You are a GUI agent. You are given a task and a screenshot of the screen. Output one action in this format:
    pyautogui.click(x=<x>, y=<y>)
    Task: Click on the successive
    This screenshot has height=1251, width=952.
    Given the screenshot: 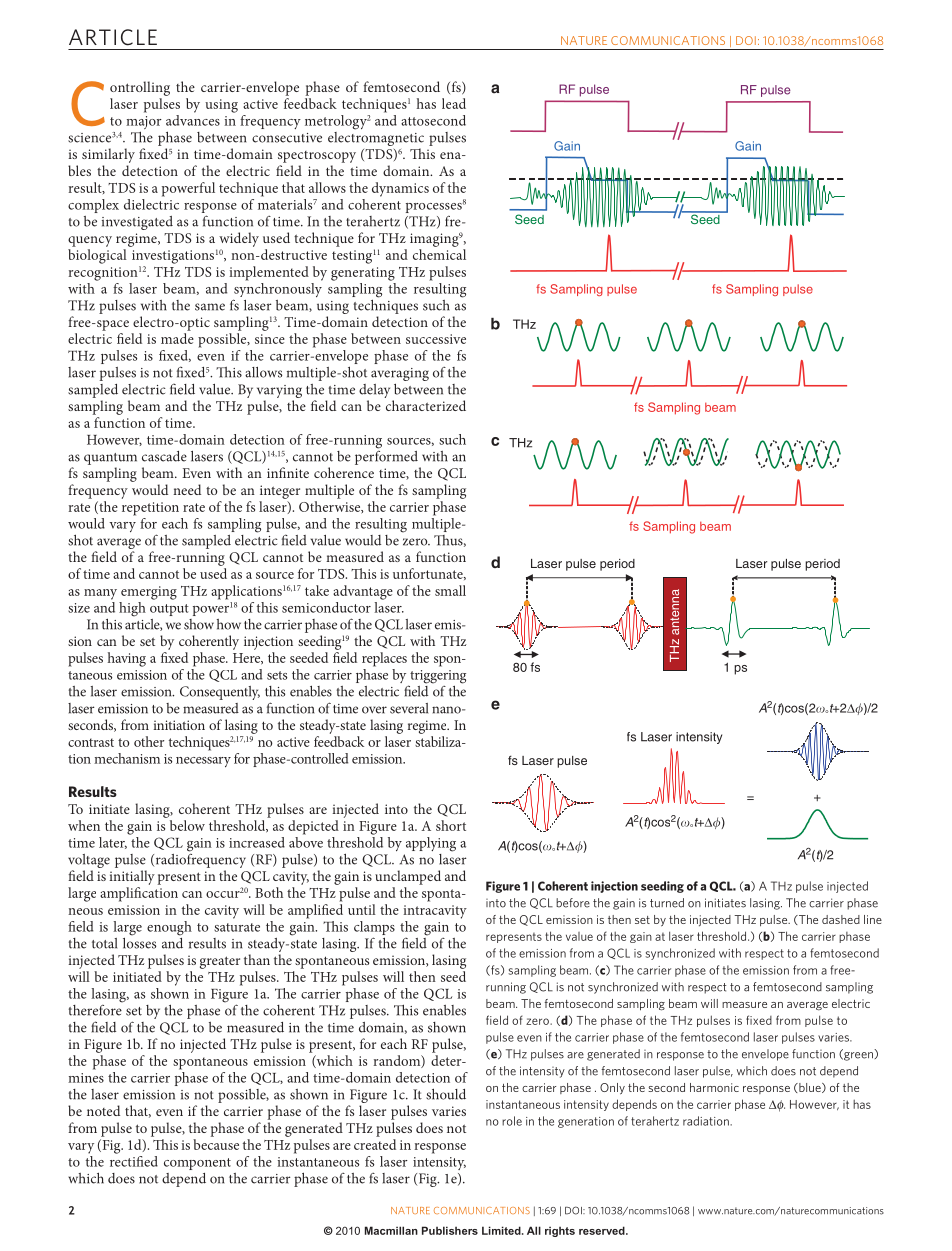 What is the action you would take?
    pyautogui.click(x=436, y=339)
